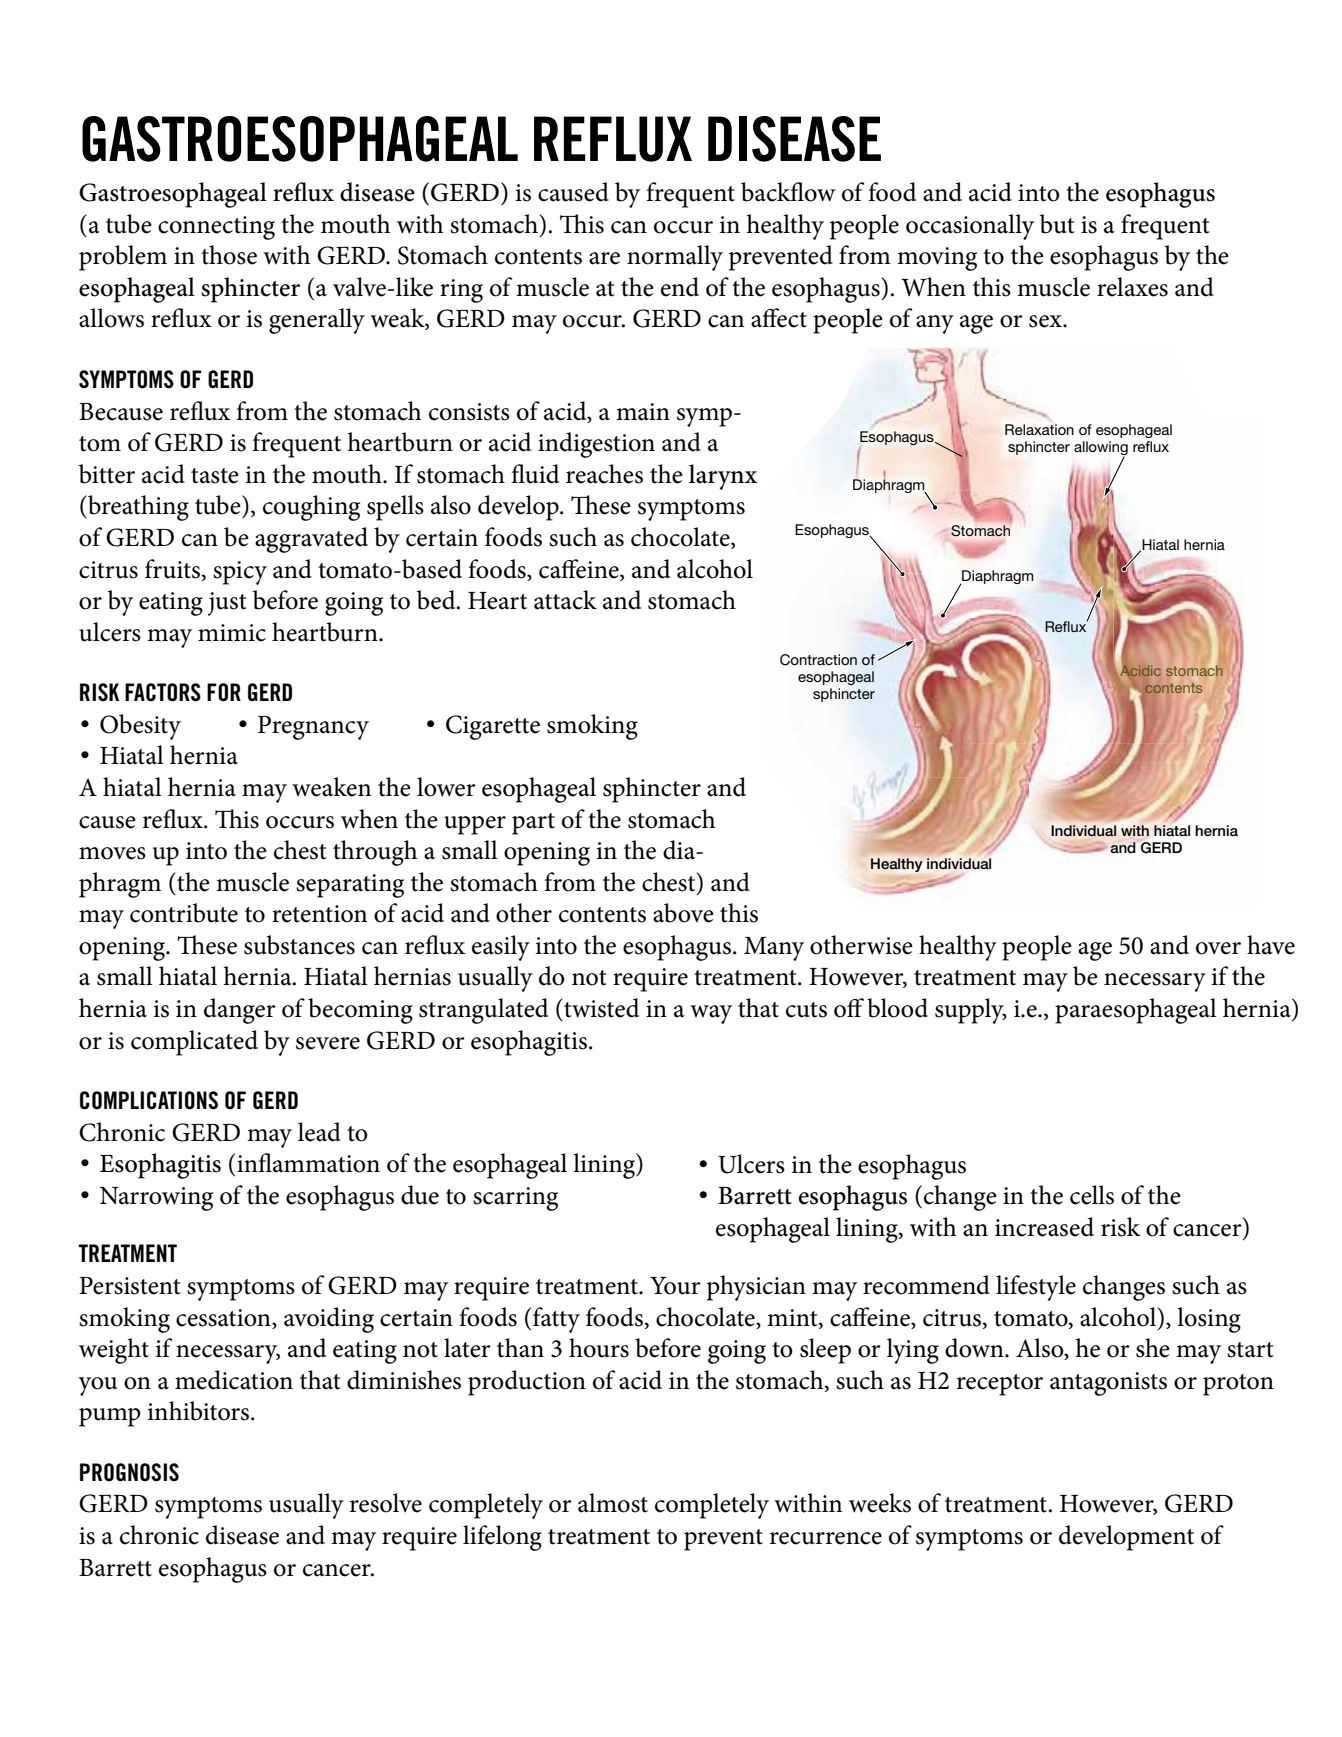 The height and width of the screenshot is (1737, 1342). What do you see at coordinates (556, 1320) in the screenshot?
I see `fatty` at bounding box center [556, 1320].
